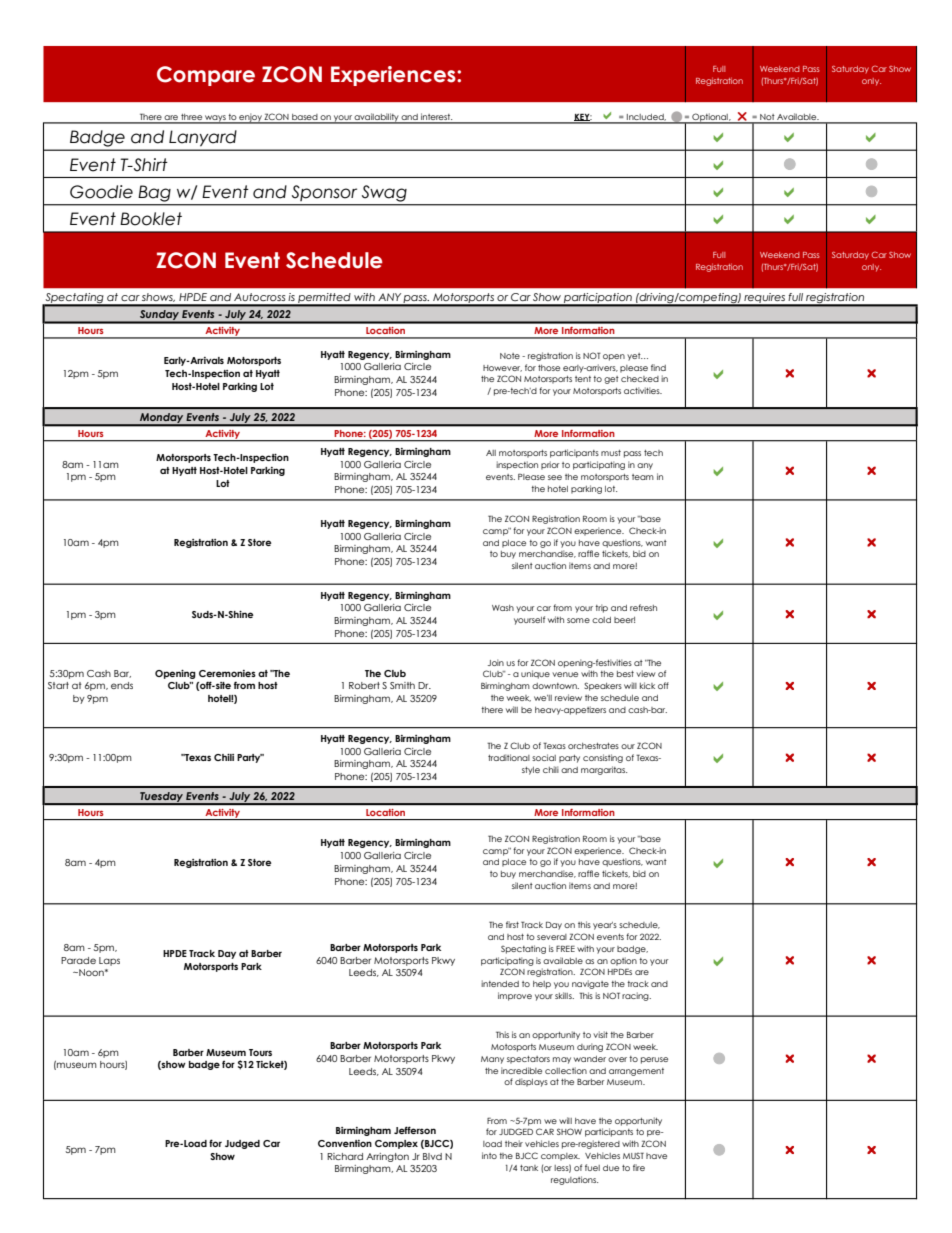 The width and height of the image is (952, 1233). I want to click on several, so click(552, 937).
